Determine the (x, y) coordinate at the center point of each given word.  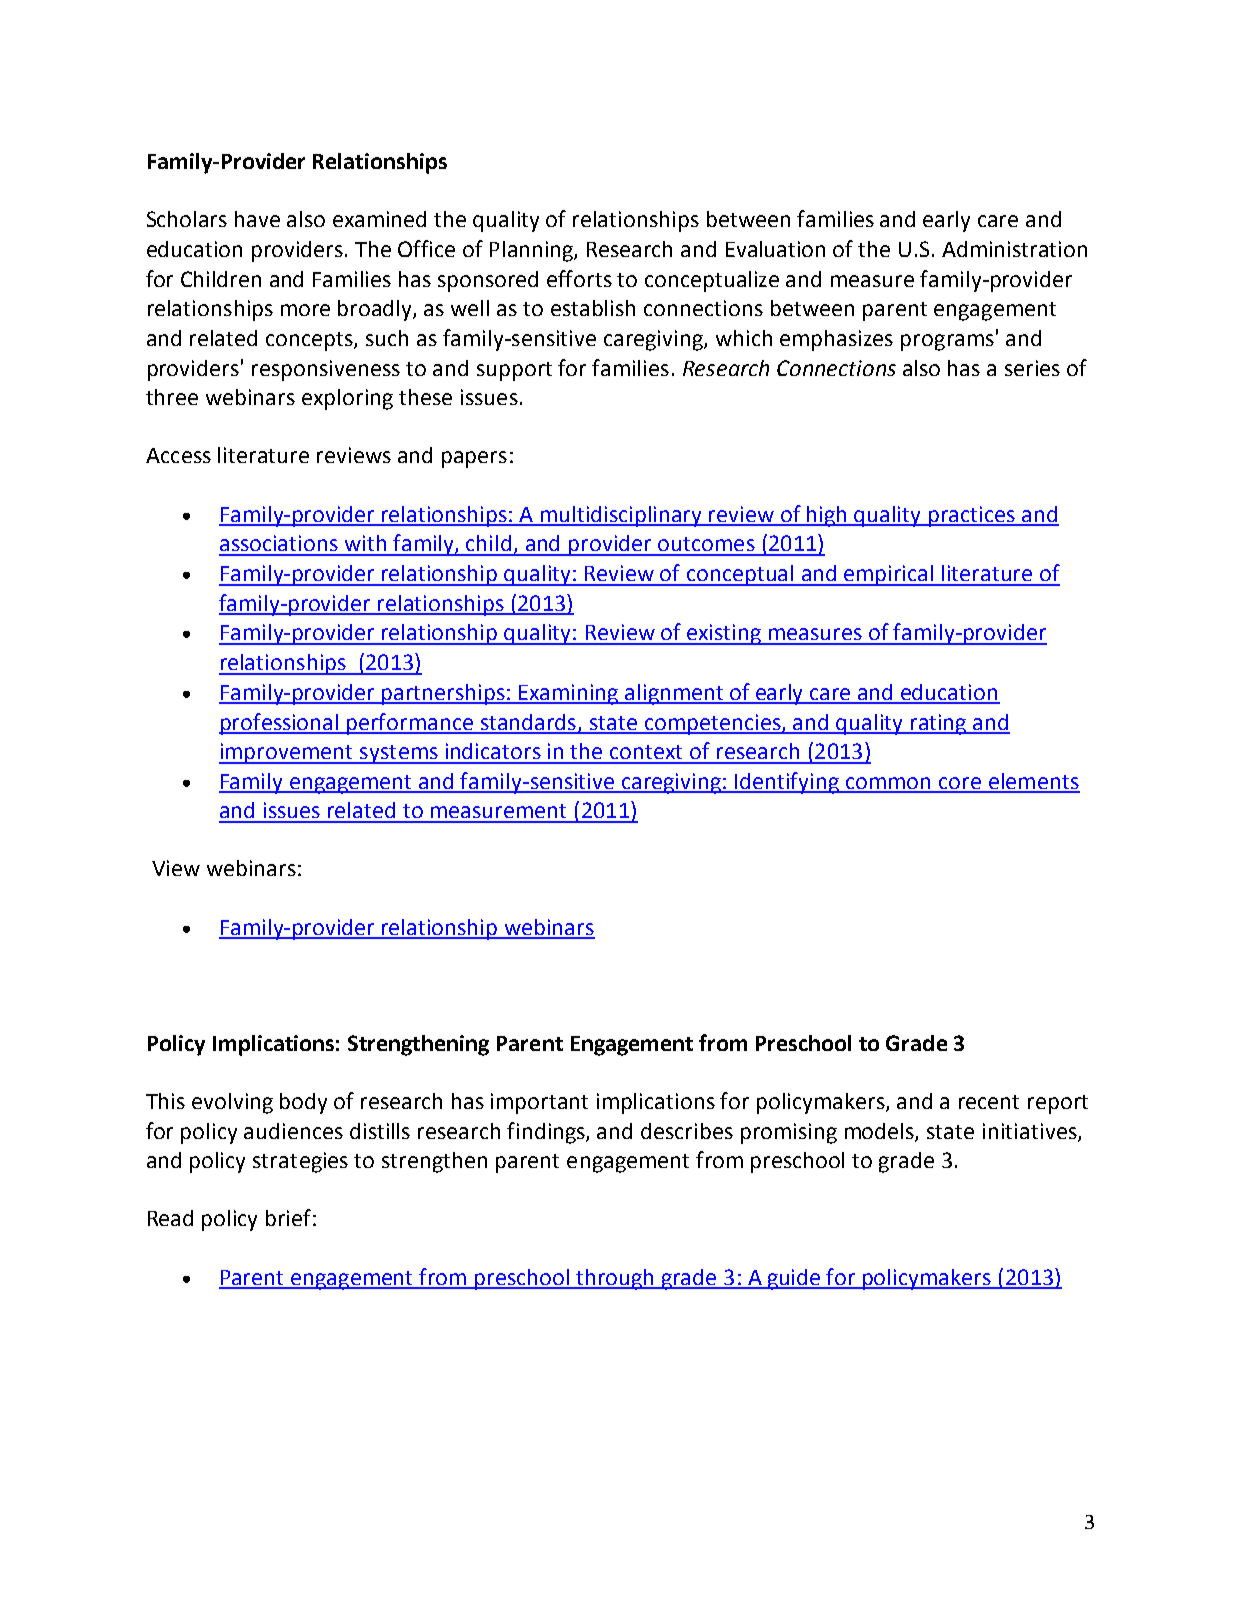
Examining (569, 694)
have (257, 219)
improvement (287, 753)
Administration (1014, 249)
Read (170, 1218)
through (615, 1279)
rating (938, 724)
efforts (579, 278)
